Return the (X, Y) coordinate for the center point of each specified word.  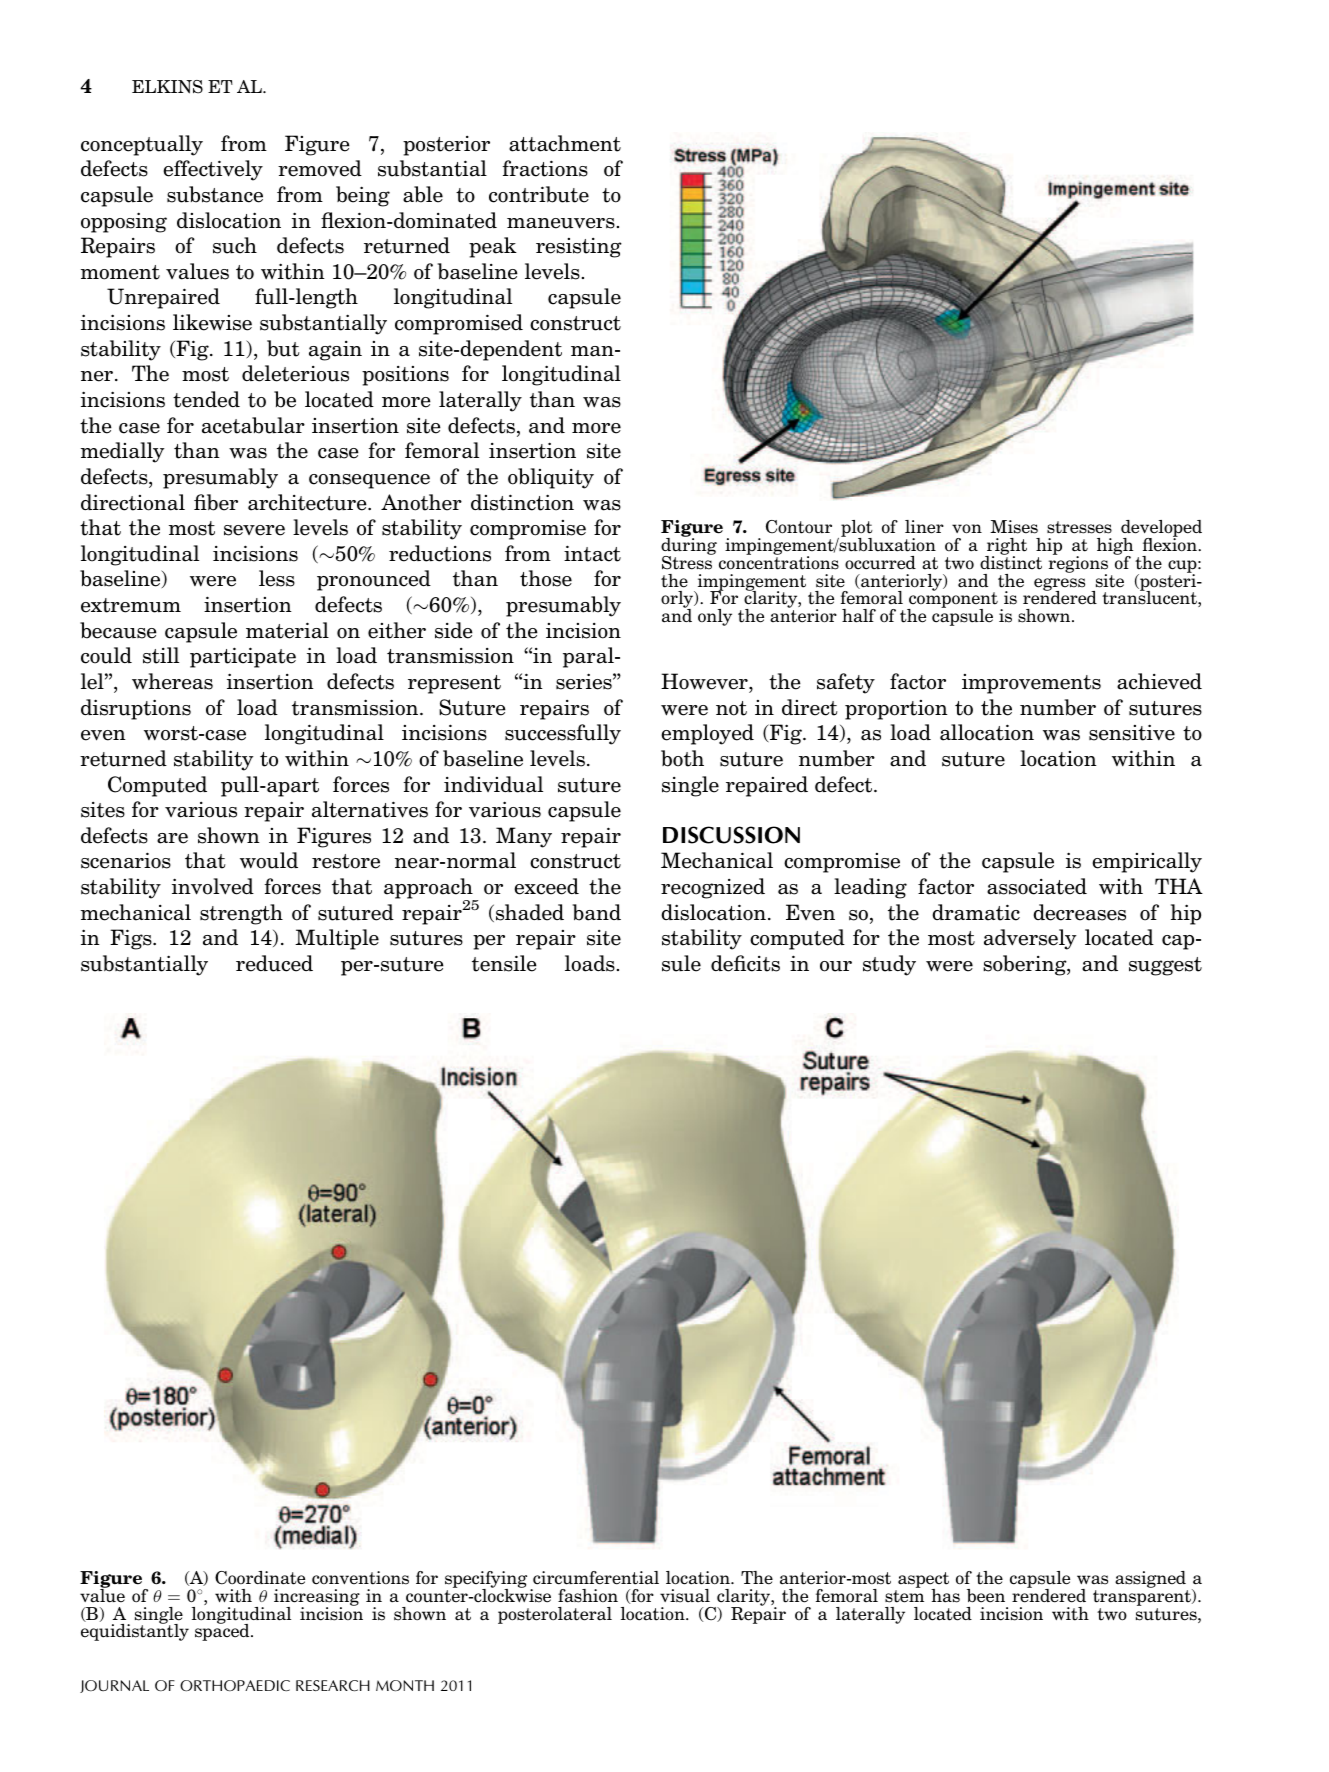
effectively (213, 170)
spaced (223, 1631)
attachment (565, 143)
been (986, 1596)
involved (213, 886)
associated (1037, 886)
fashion (588, 1596)
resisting (579, 248)
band (597, 912)
